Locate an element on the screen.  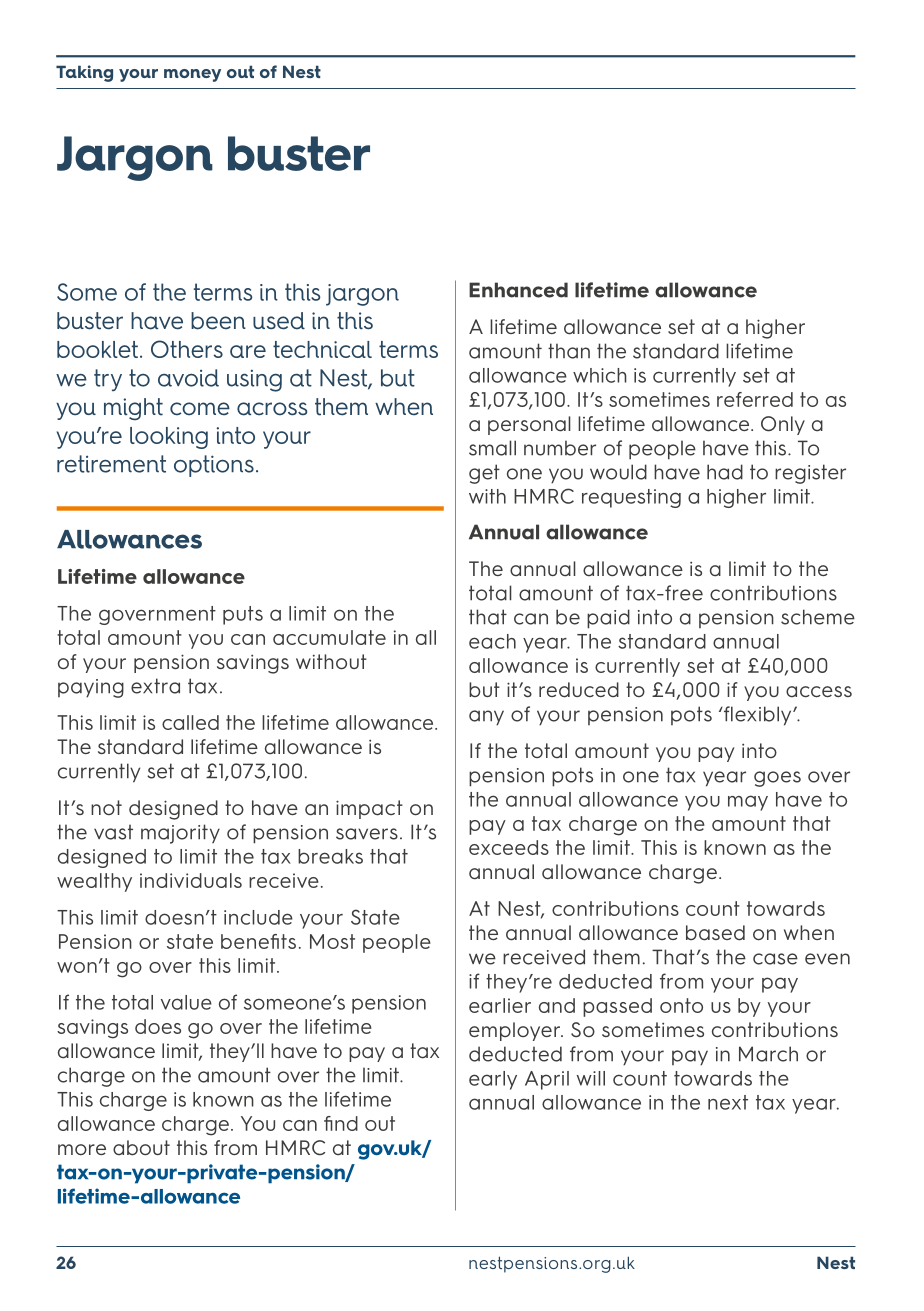
than is located at coordinates (569, 351).
